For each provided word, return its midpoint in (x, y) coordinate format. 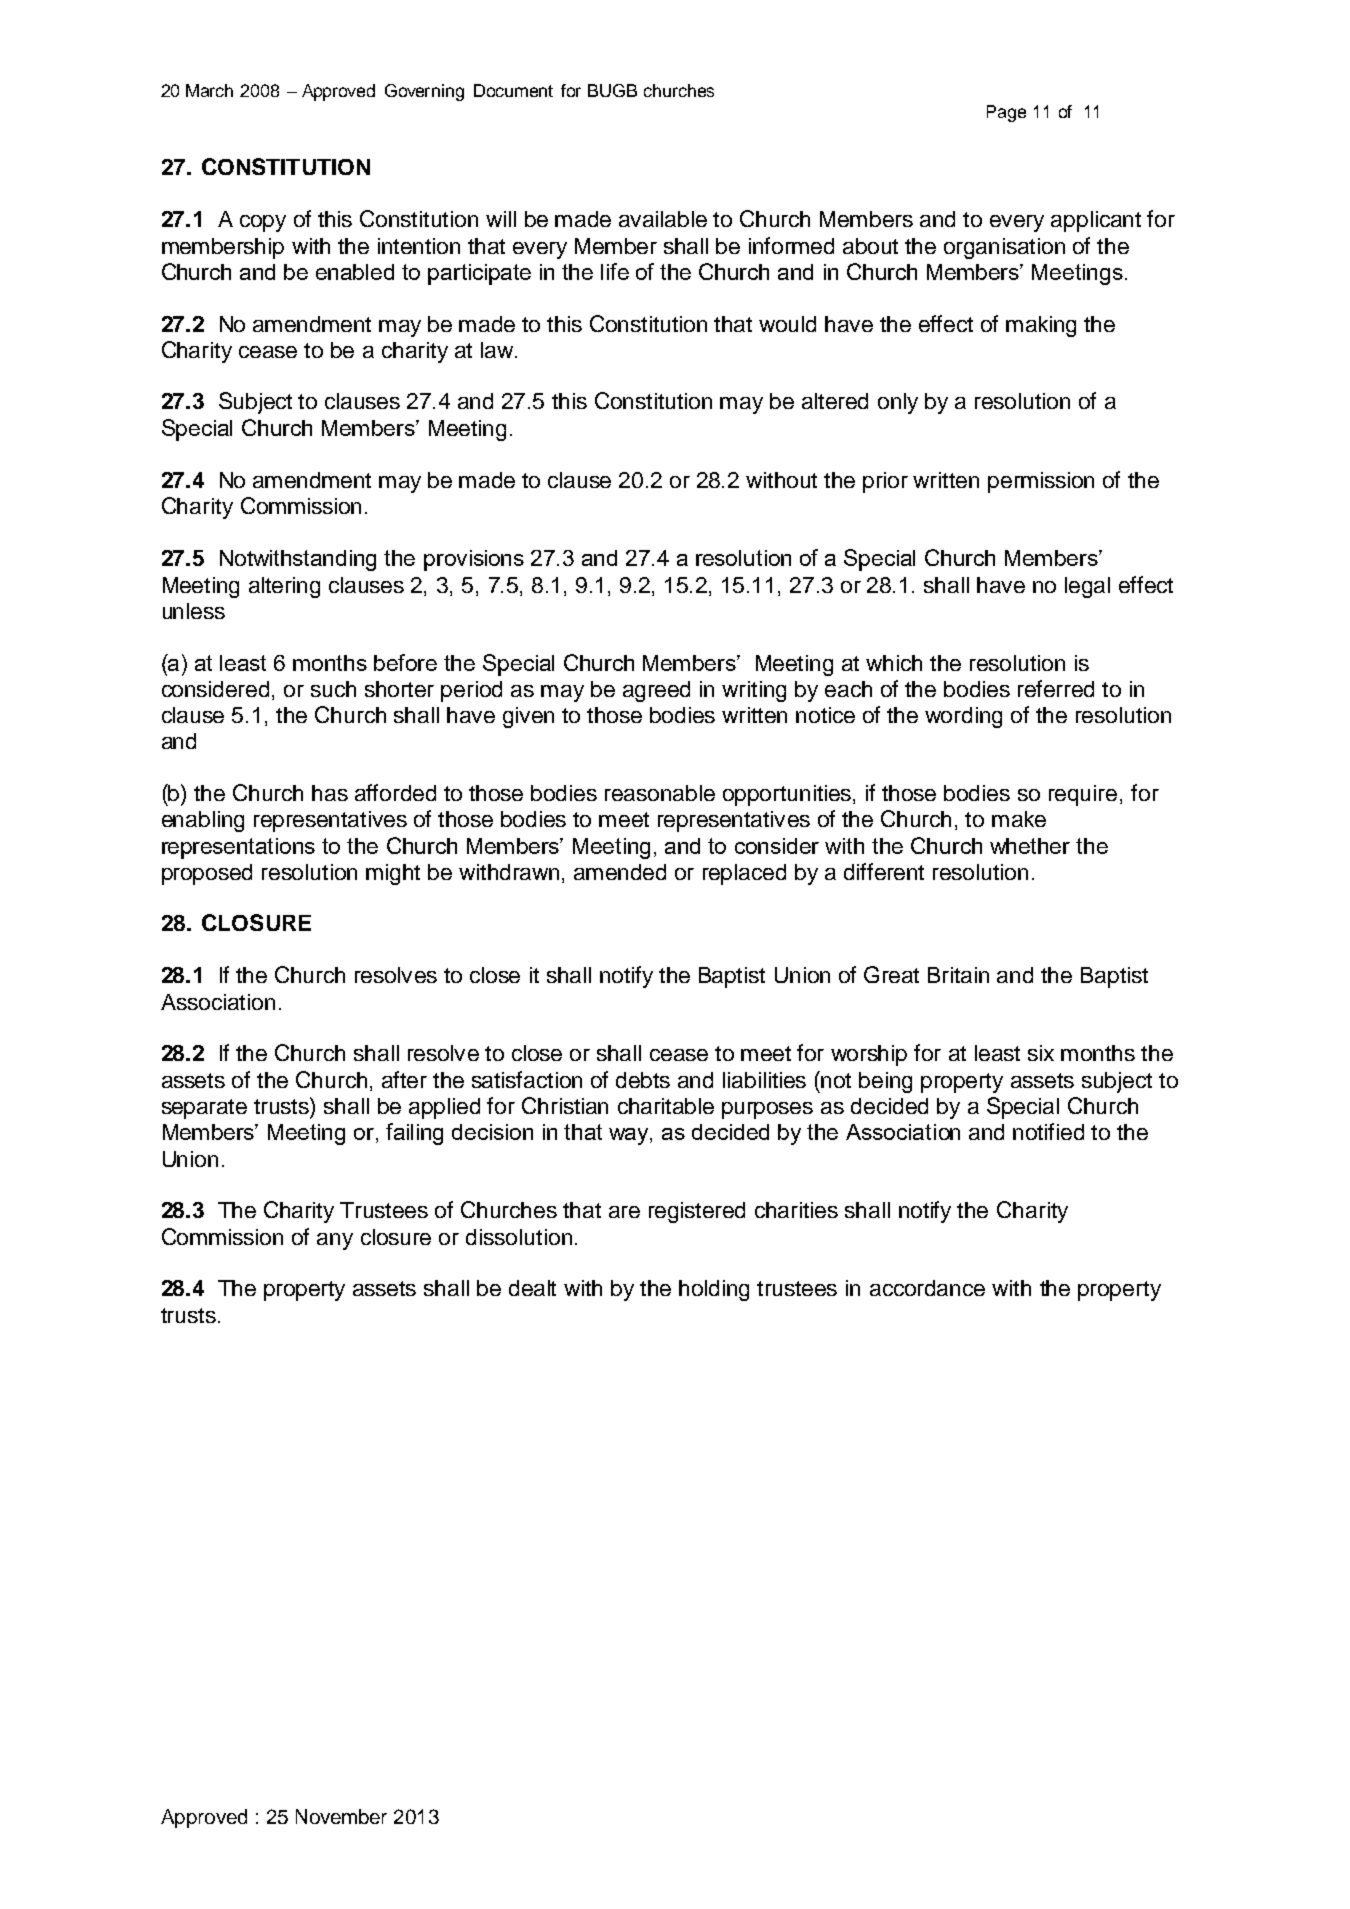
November (341, 1816)
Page (1006, 113)
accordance (927, 1288)
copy (263, 223)
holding (714, 1290)
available (663, 219)
